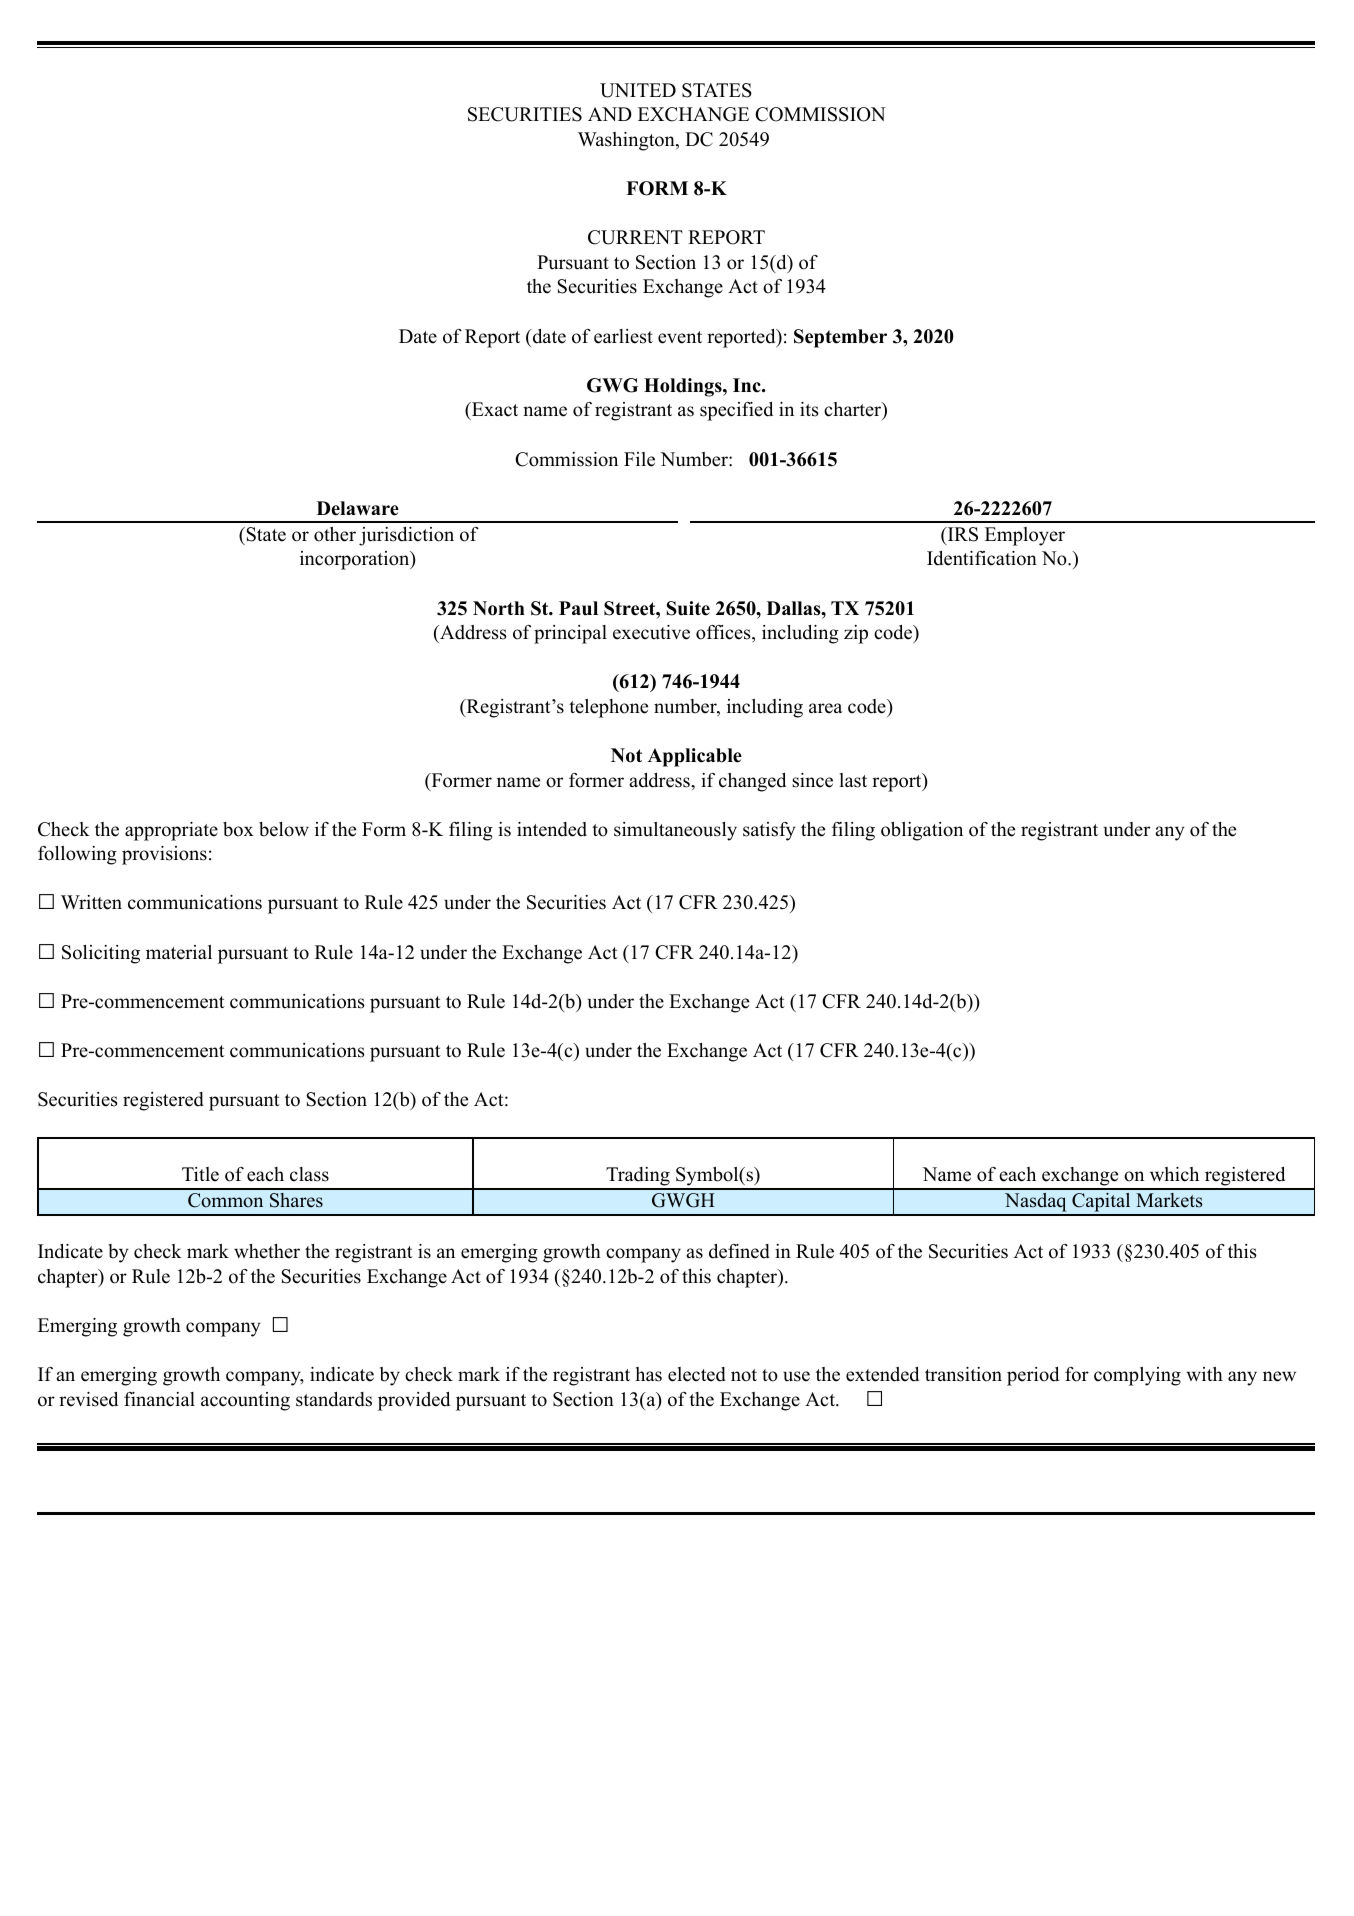 The image size is (1354, 1916). Describe the element at coordinates (922, 831) in the screenshot. I see `obligation` at that location.
